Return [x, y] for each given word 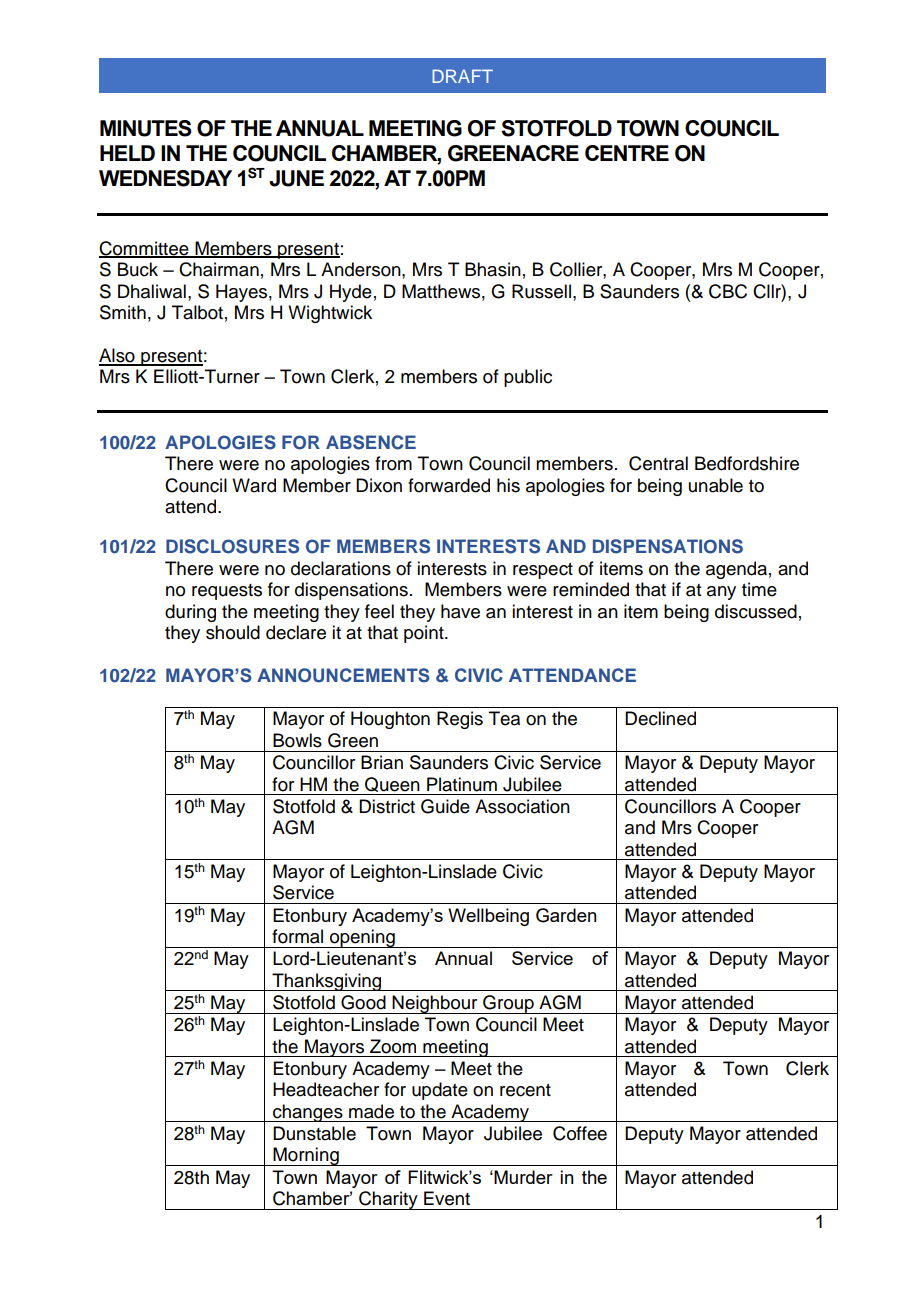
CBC [728, 291]
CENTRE [627, 153]
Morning [306, 1156]
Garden [566, 915]
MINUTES [146, 128]
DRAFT [462, 76]
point [425, 634]
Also [118, 356]
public [528, 378]
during [190, 613]
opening [362, 938]
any [721, 593]
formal [297, 936]
